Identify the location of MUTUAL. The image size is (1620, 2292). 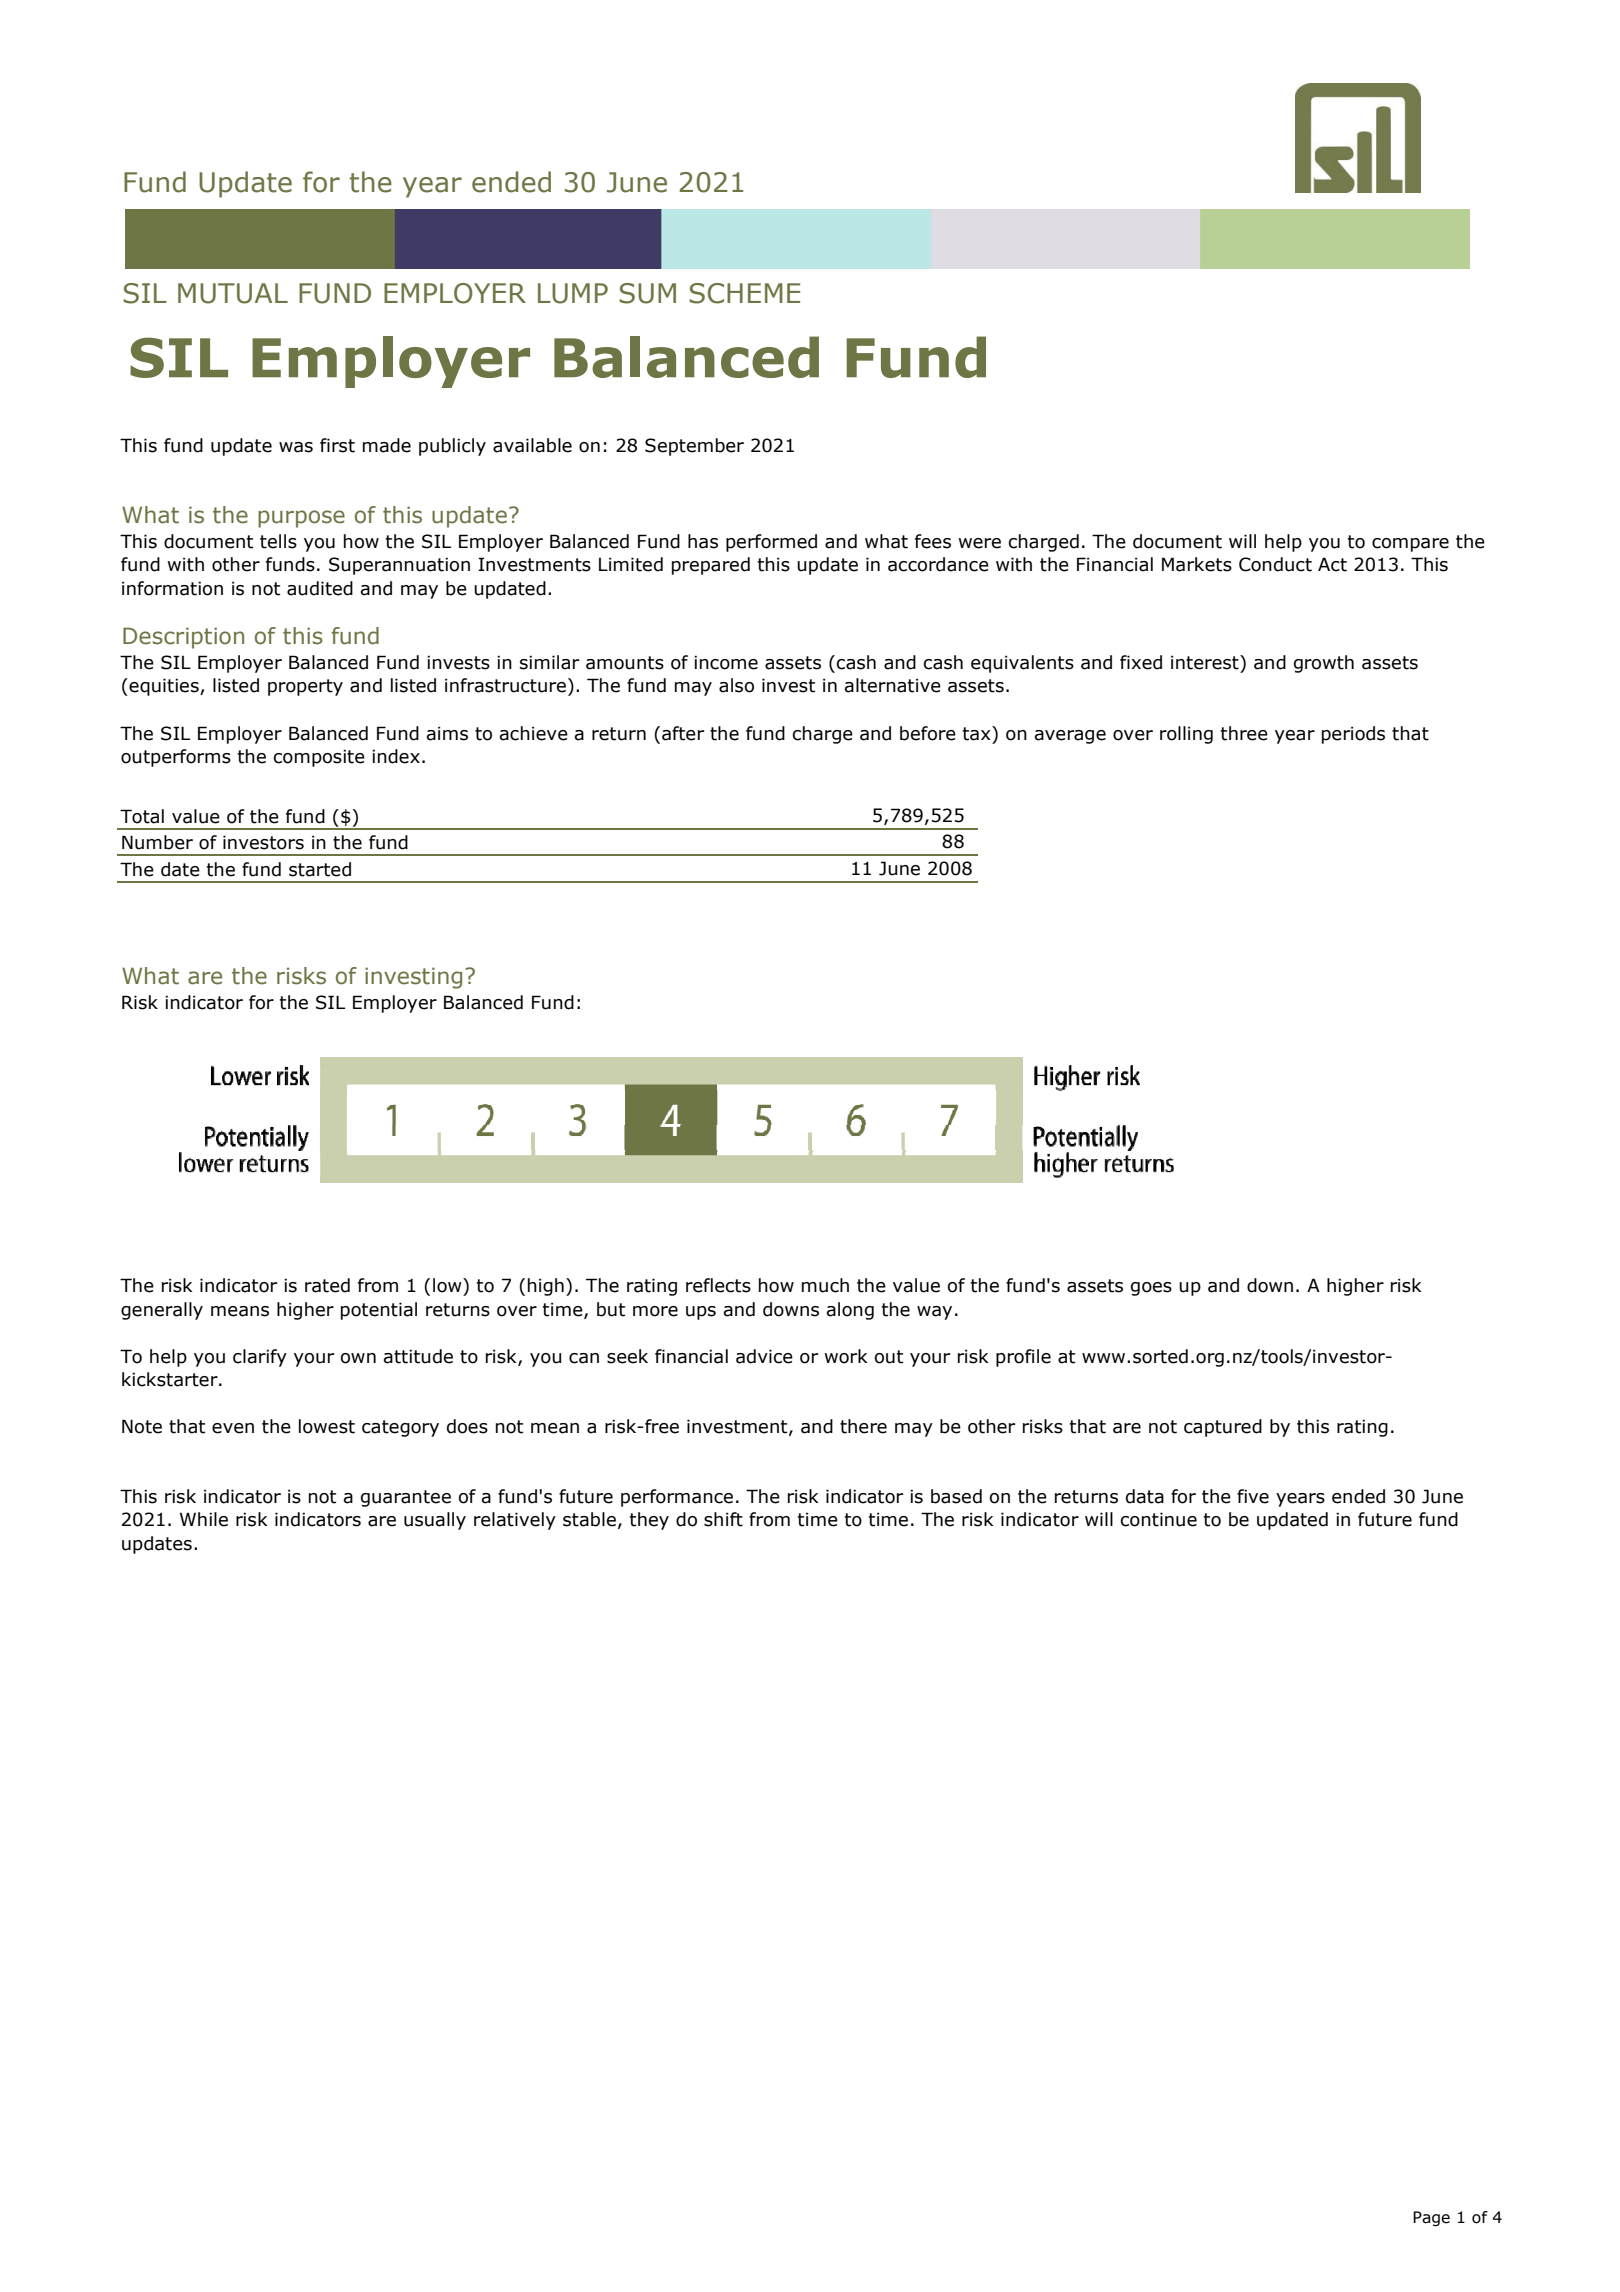
(233, 293).
